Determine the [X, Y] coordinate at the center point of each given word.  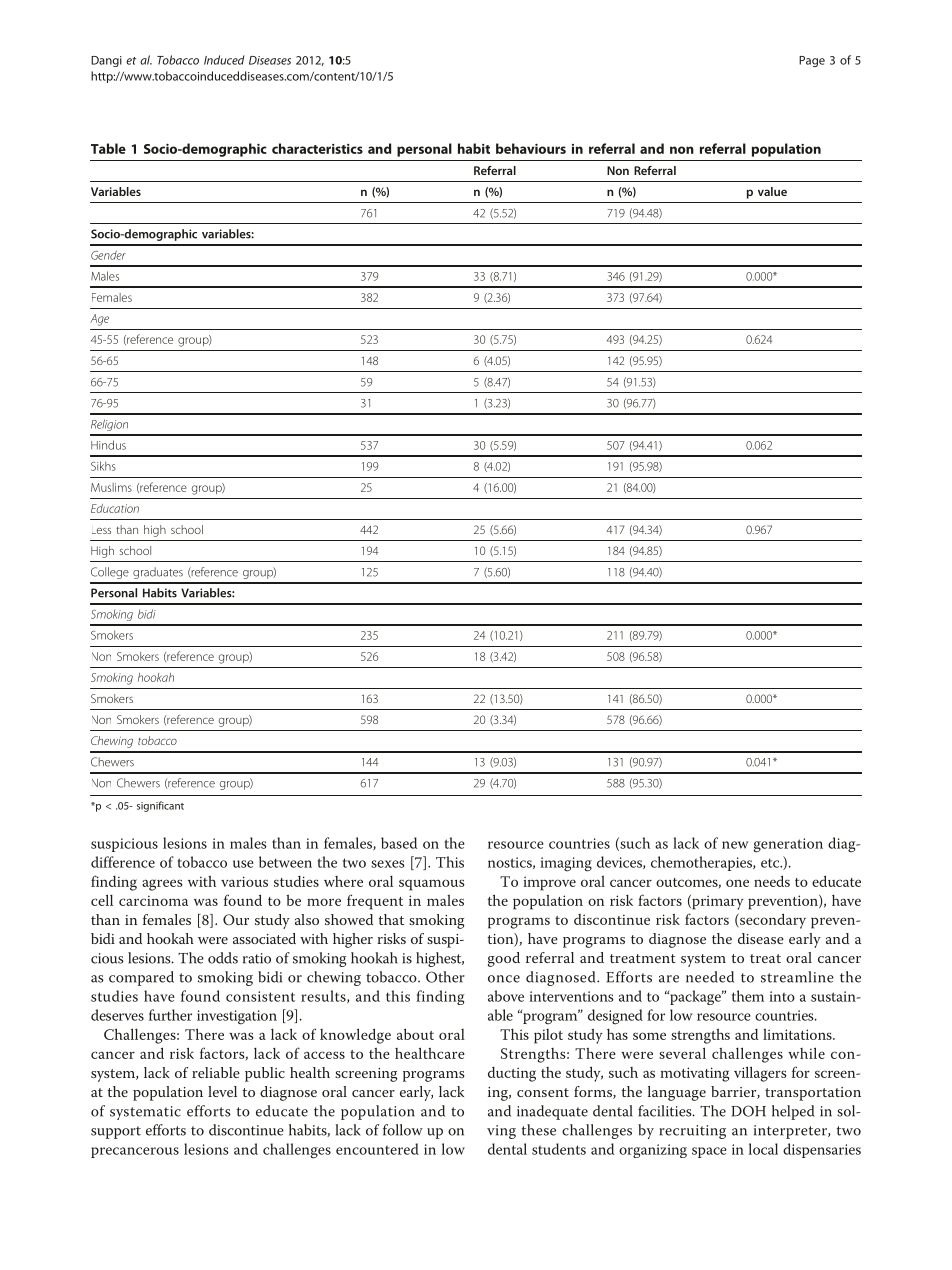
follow [403, 1130]
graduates [158, 573]
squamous [432, 885]
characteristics [317, 148]
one [737, 883]
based [399, 843]
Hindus [108, 445]
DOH [748, 1111]
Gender [108, 255]
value [772, 191]
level [222, 1091]
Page [812, 61]
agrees [162, 885]
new [735, 845]
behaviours [531, 148]
